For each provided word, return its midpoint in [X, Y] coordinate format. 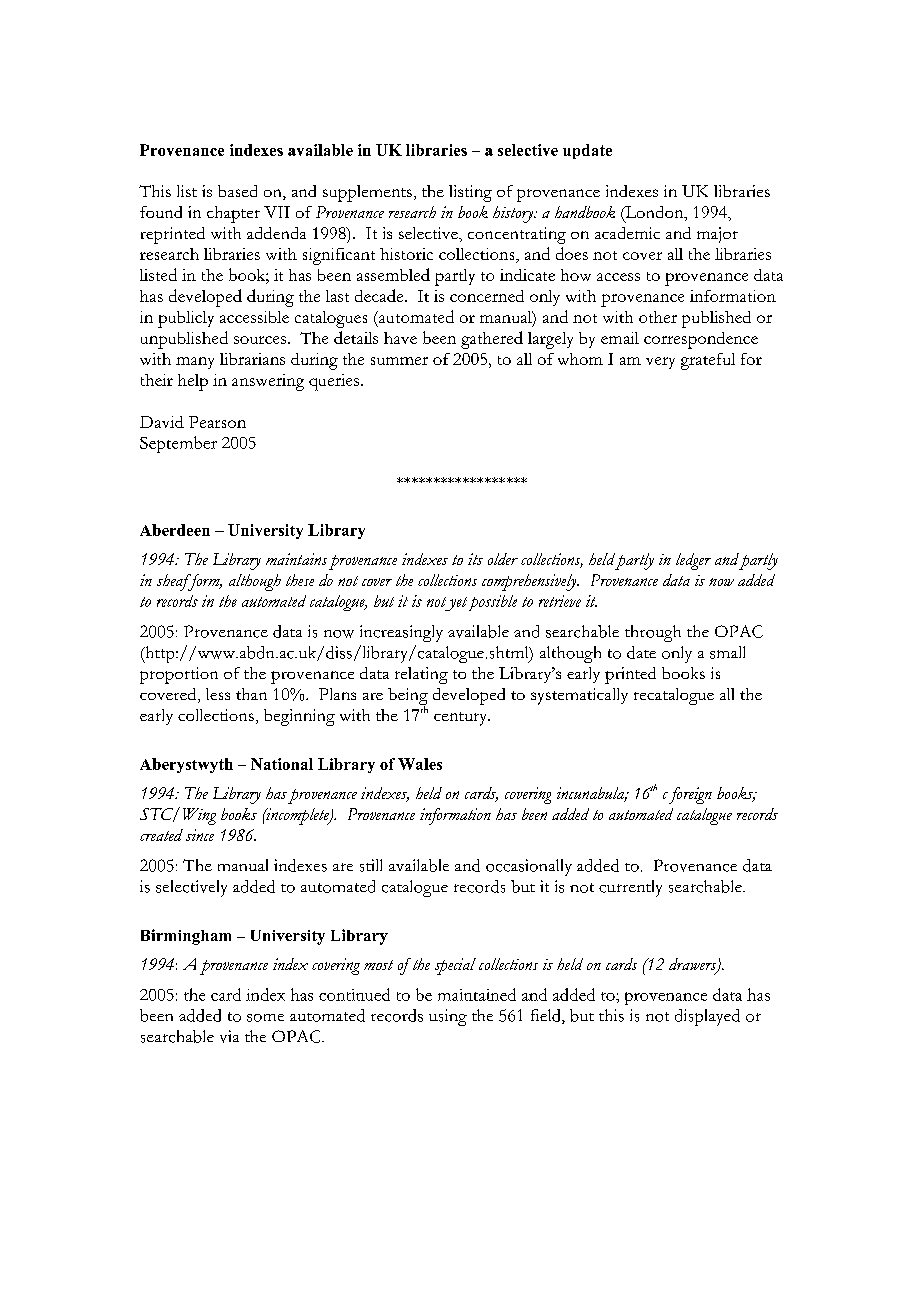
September [178, 444]
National [282, 764]
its [475, 559]
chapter [233, 214]
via [229, 1036]
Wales [420, 764]
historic [406, 254]
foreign [690, 795]
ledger [693, 561]
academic [627, 233]
